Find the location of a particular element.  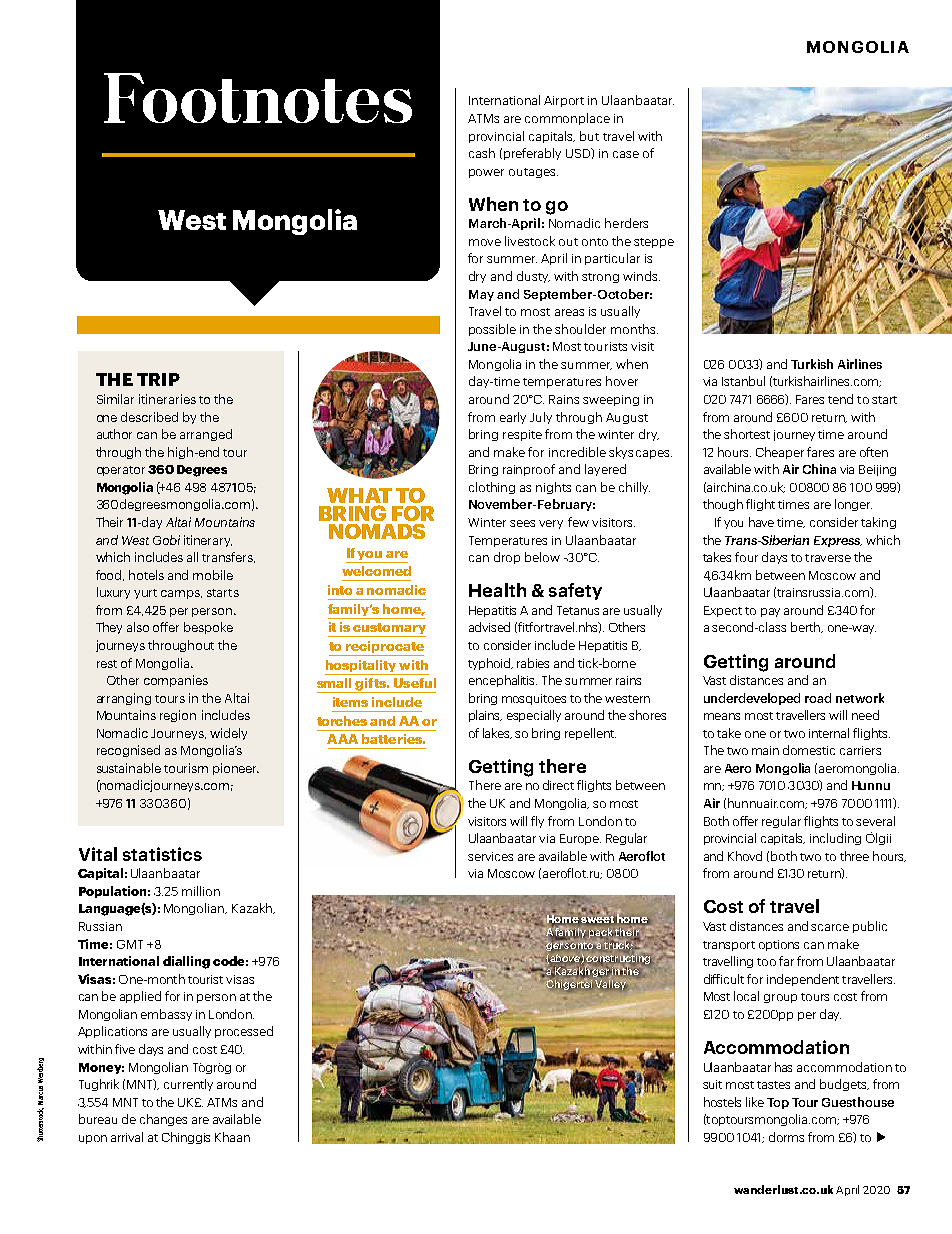

Valley is located at coordinates (610, 983).
